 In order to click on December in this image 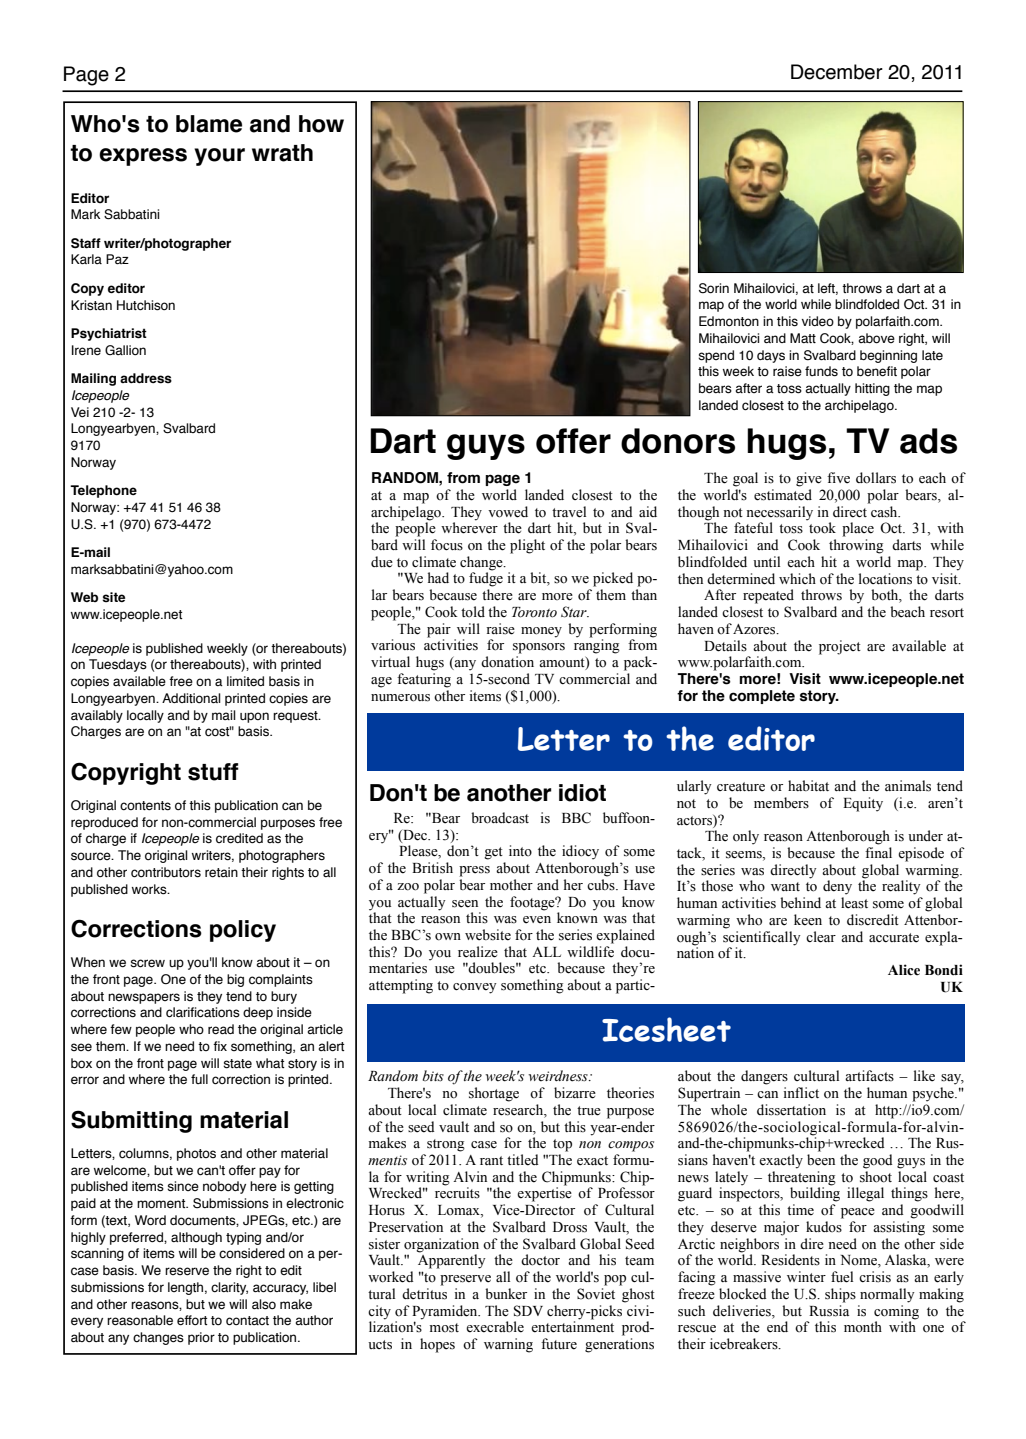, I will do `click(837, 72)`.
